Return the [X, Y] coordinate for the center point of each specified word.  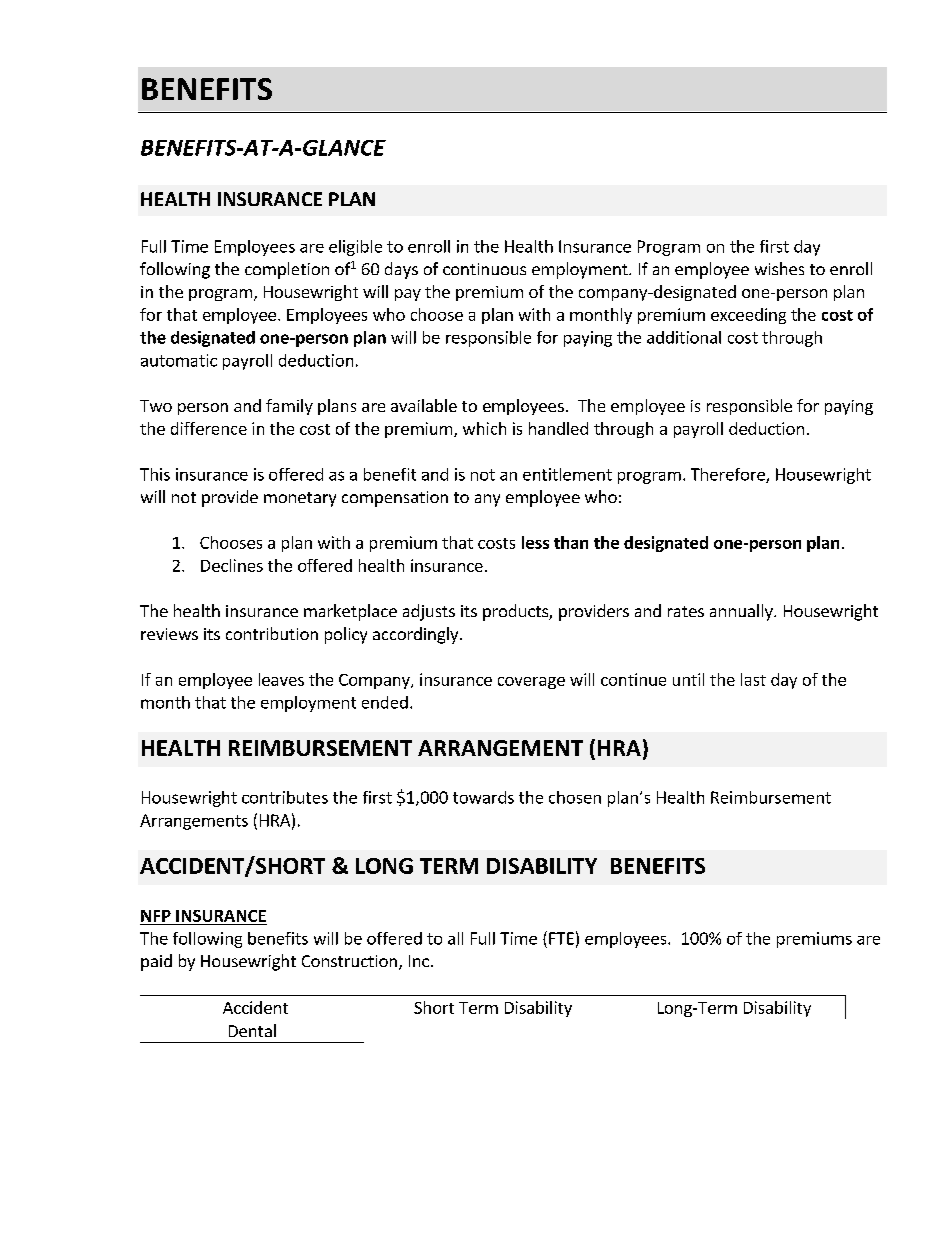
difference [209, 428]
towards [483, 797]
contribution [272, 633]
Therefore [729, 475]
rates [686, 611]
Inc [419, 961]
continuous [484, 269]
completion [287, 270]
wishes [779, 268]
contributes [285, 797]
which [484, 428]
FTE [561, 938]
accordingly [417, 635]
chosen [575, 797]
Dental [252, 1030]
